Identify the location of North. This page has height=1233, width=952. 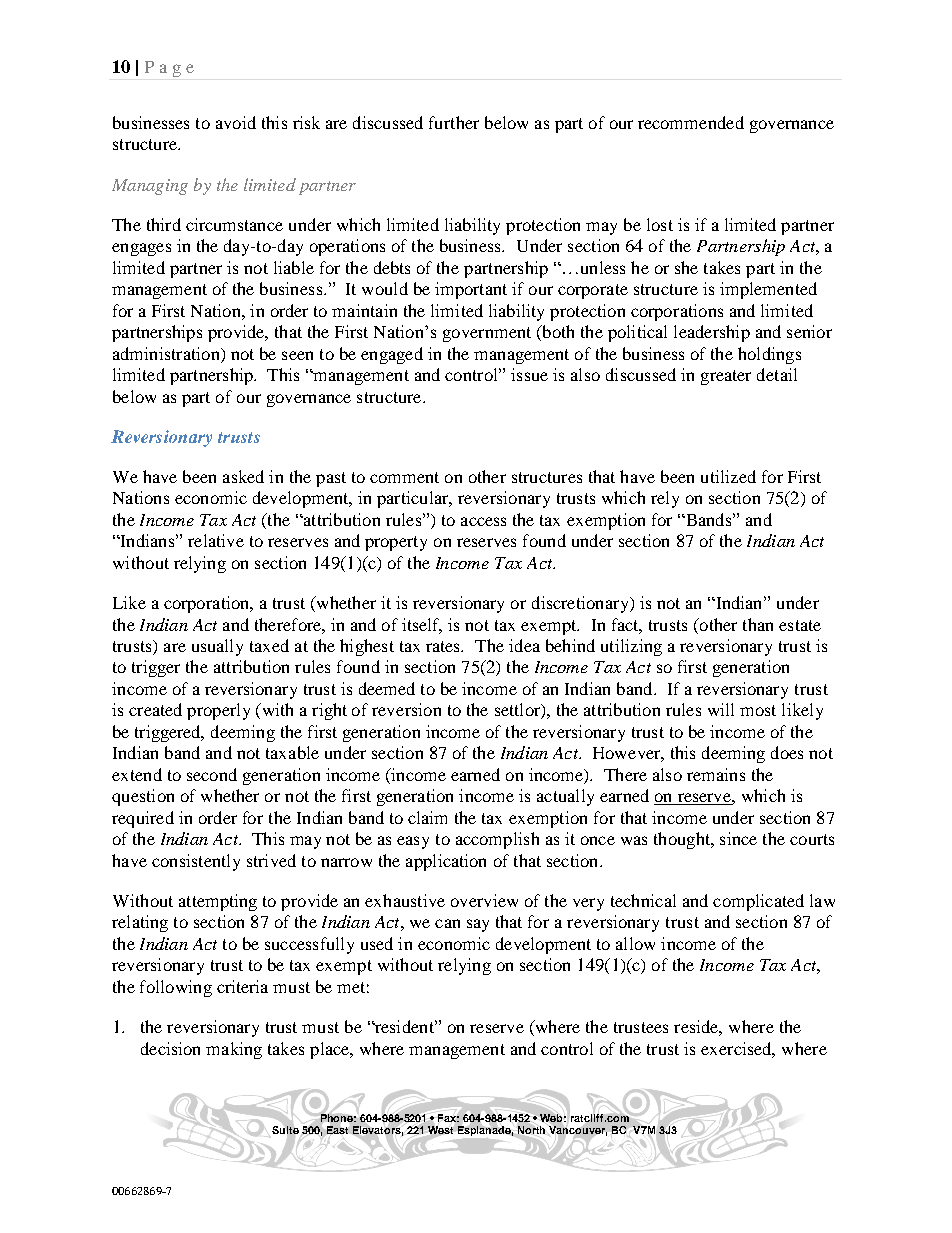
(531, 1130).
